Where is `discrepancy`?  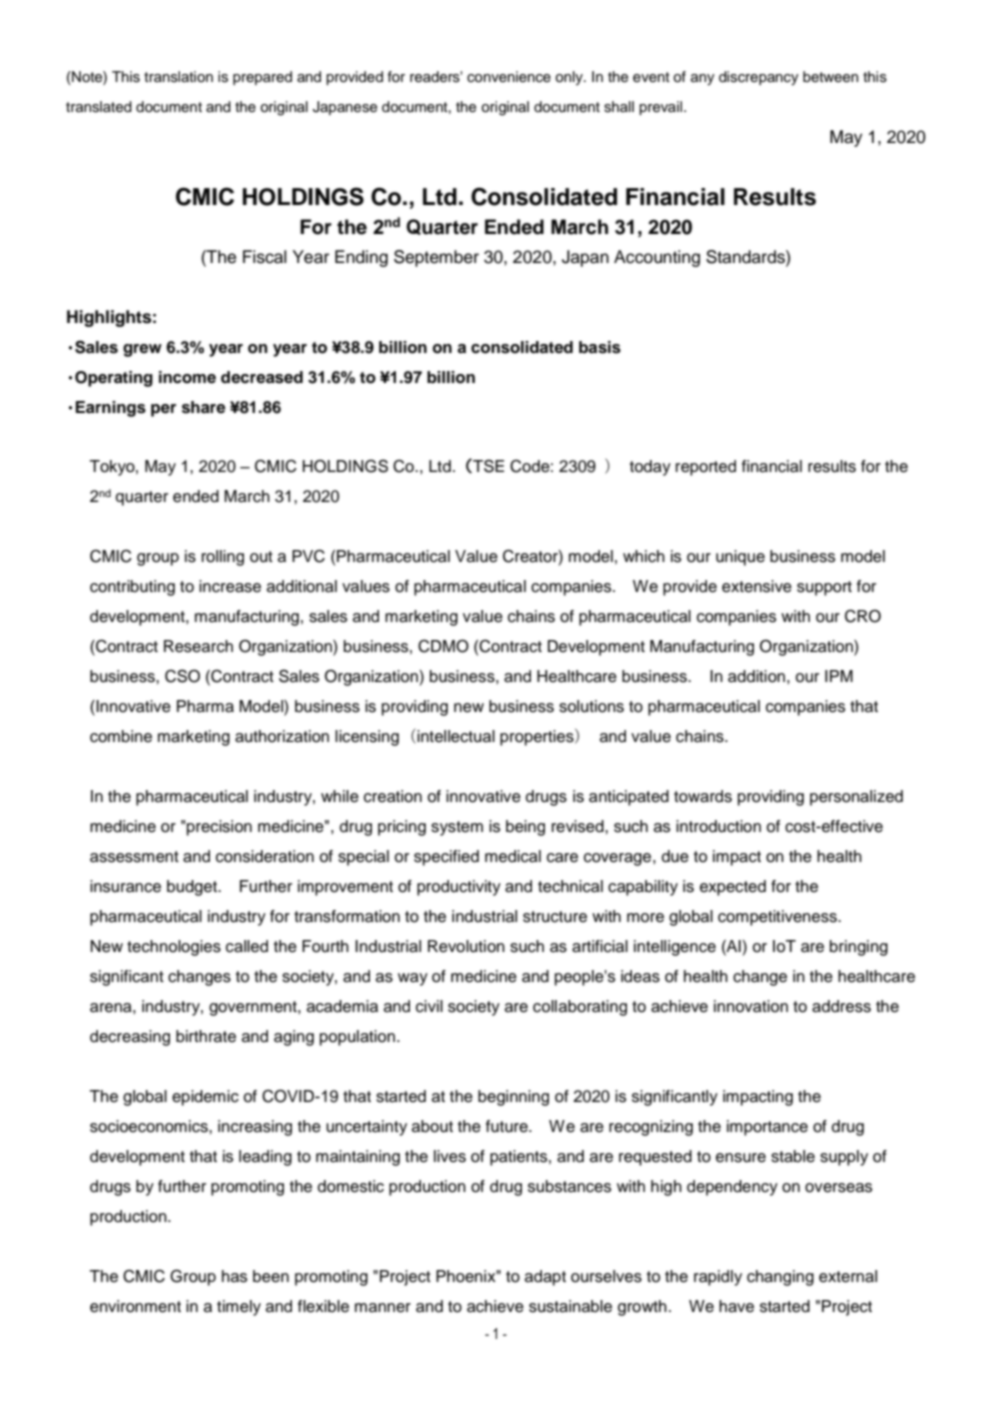
discrepancy is located at coordinates (759, 78).
